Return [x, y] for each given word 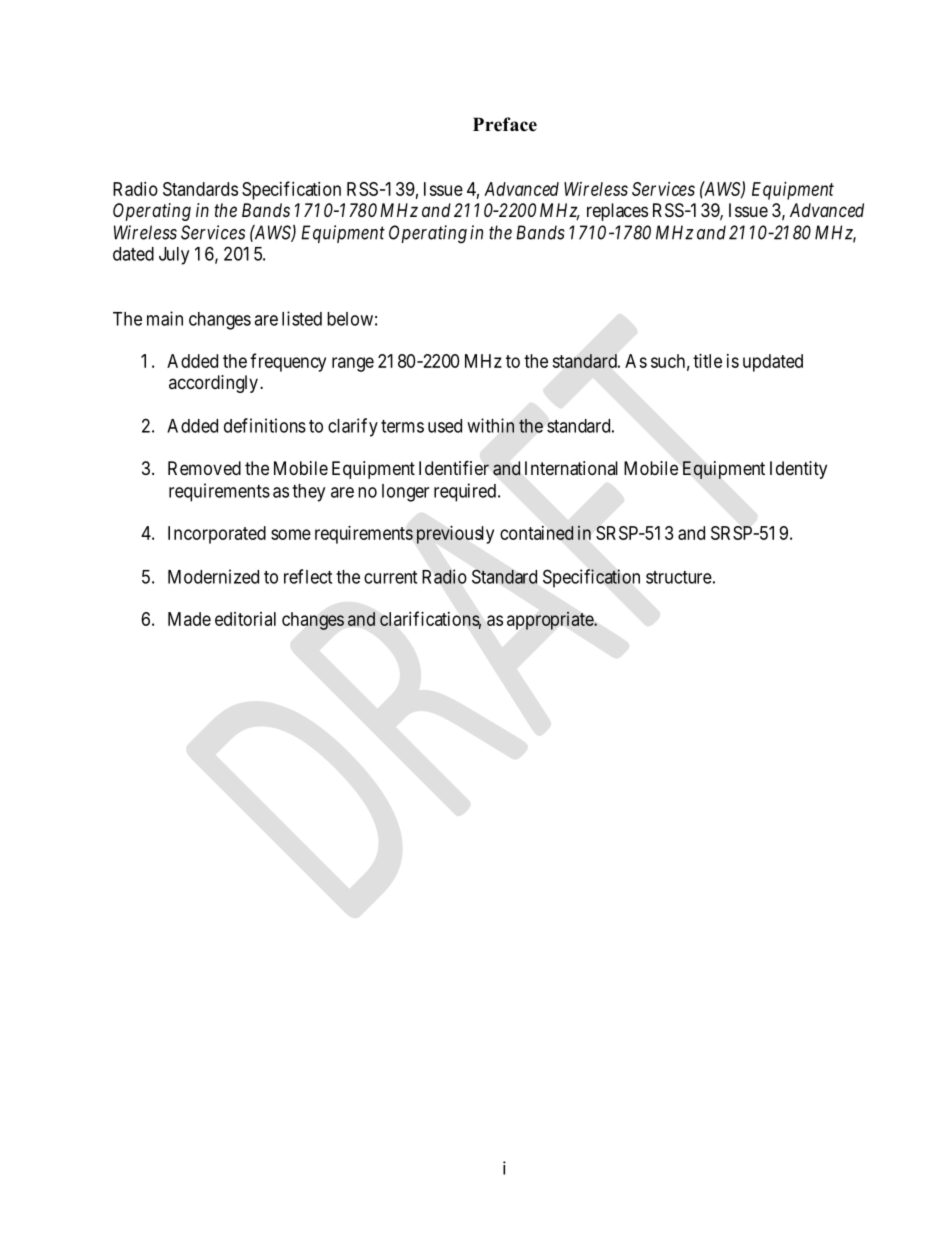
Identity [798, 470]
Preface [505, 124]
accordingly [213, 384]
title [707, 361]
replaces [617, 212]
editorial [245, 619]
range [353, 364]
